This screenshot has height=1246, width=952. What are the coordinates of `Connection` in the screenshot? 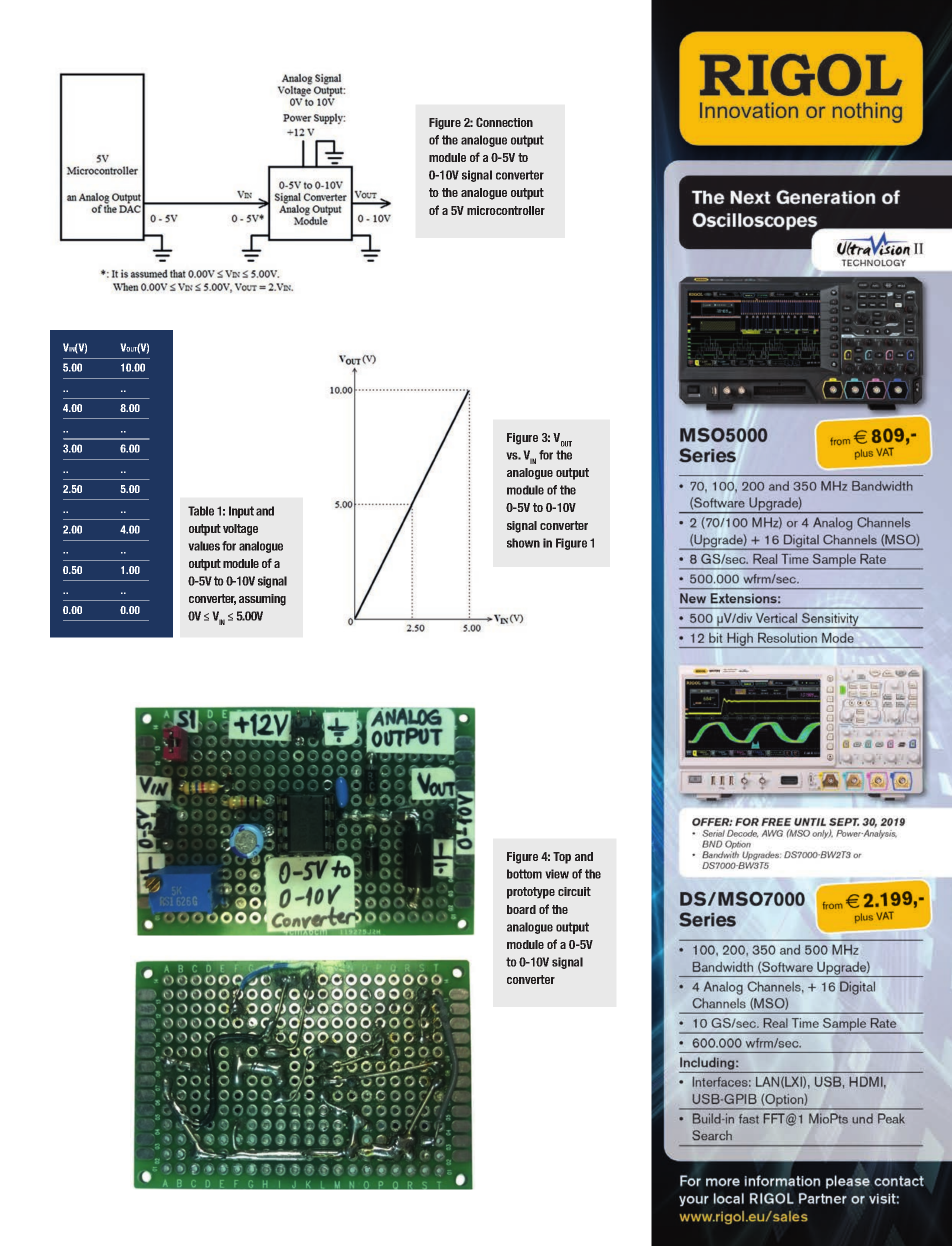 It's located at (504, 122).
